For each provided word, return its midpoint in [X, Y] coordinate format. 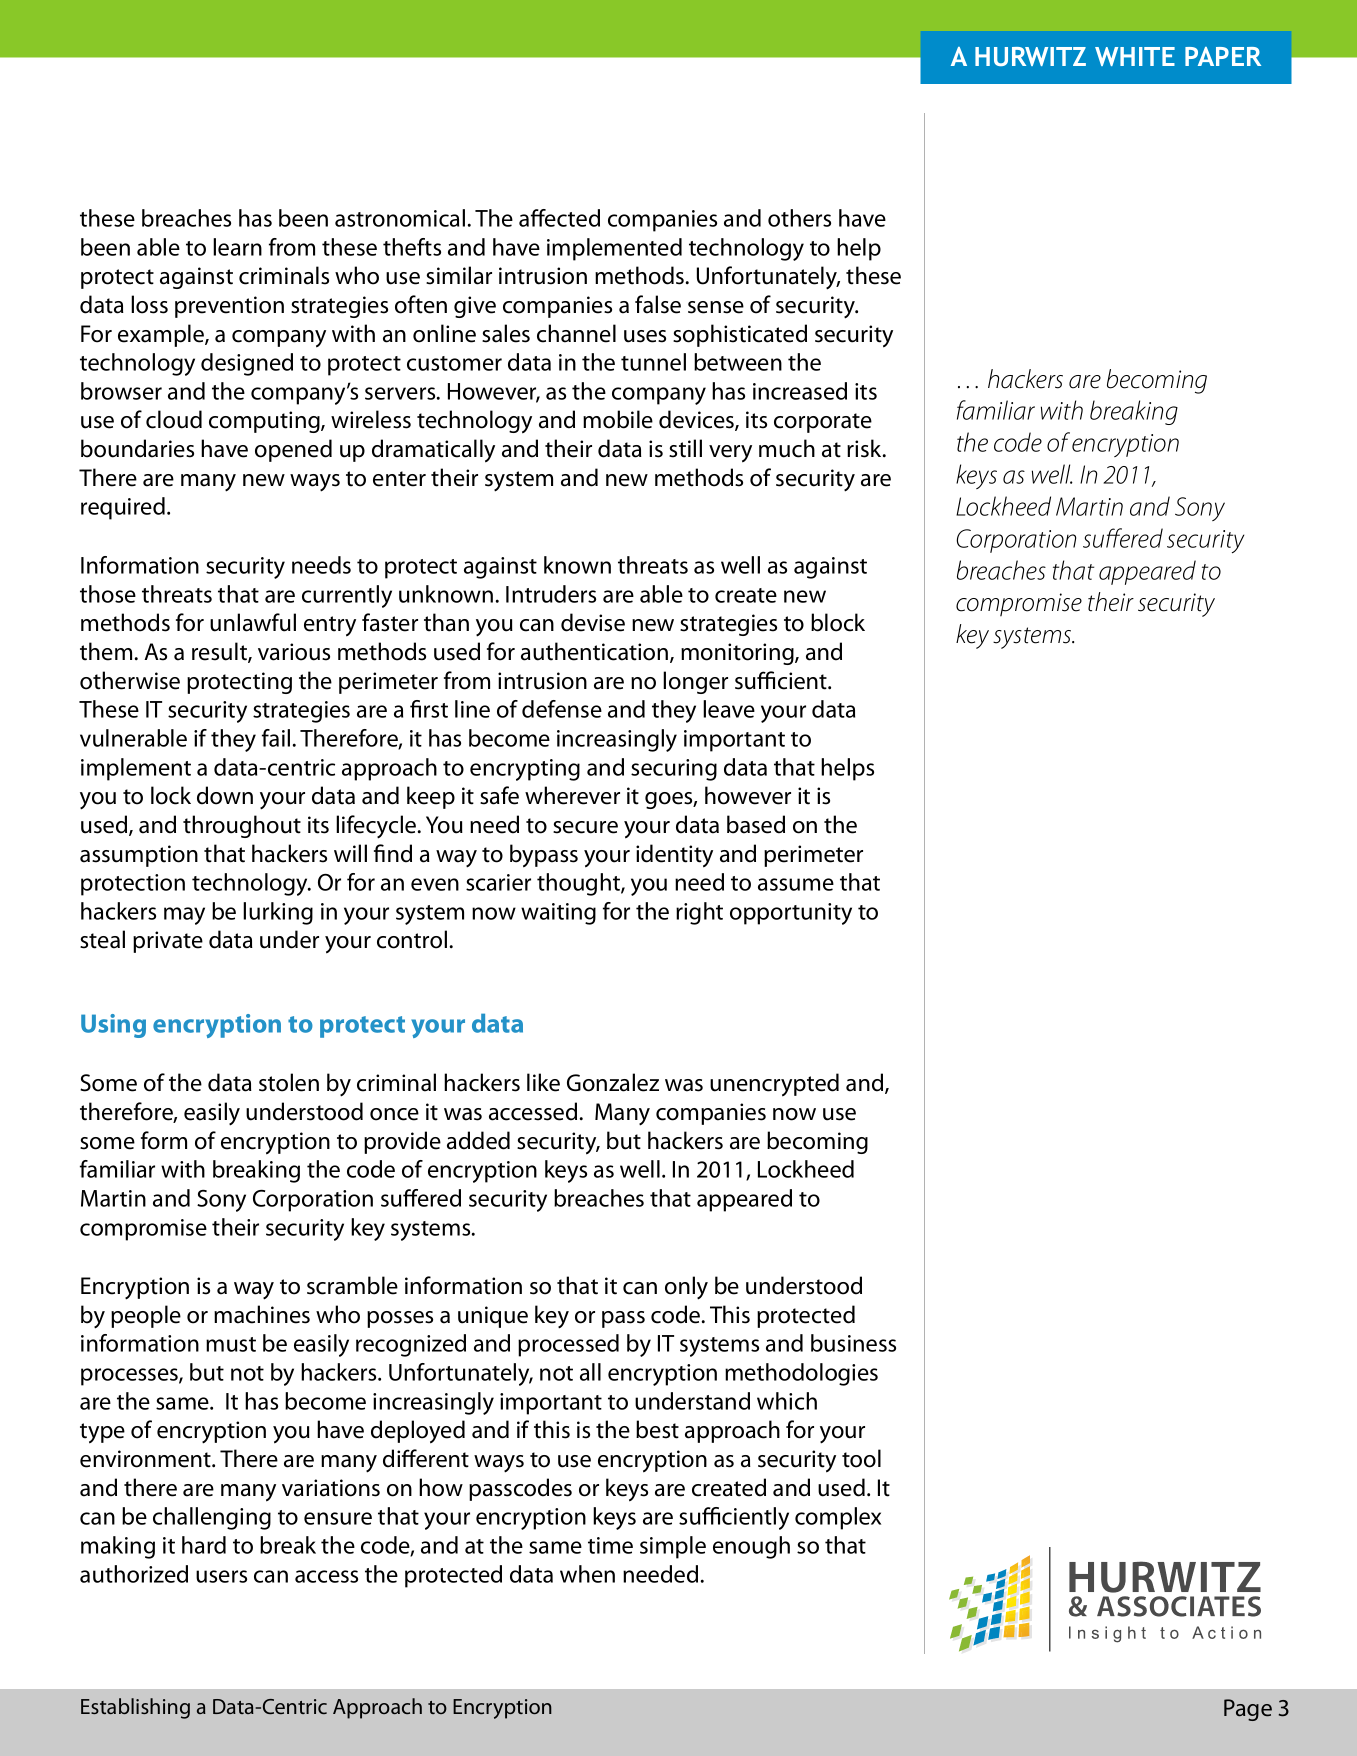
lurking [278, 913]
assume [796, 884]
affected [559, 218]
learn [237, 247]
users [221, 1576]
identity [674, 856]
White [1135, 56]
